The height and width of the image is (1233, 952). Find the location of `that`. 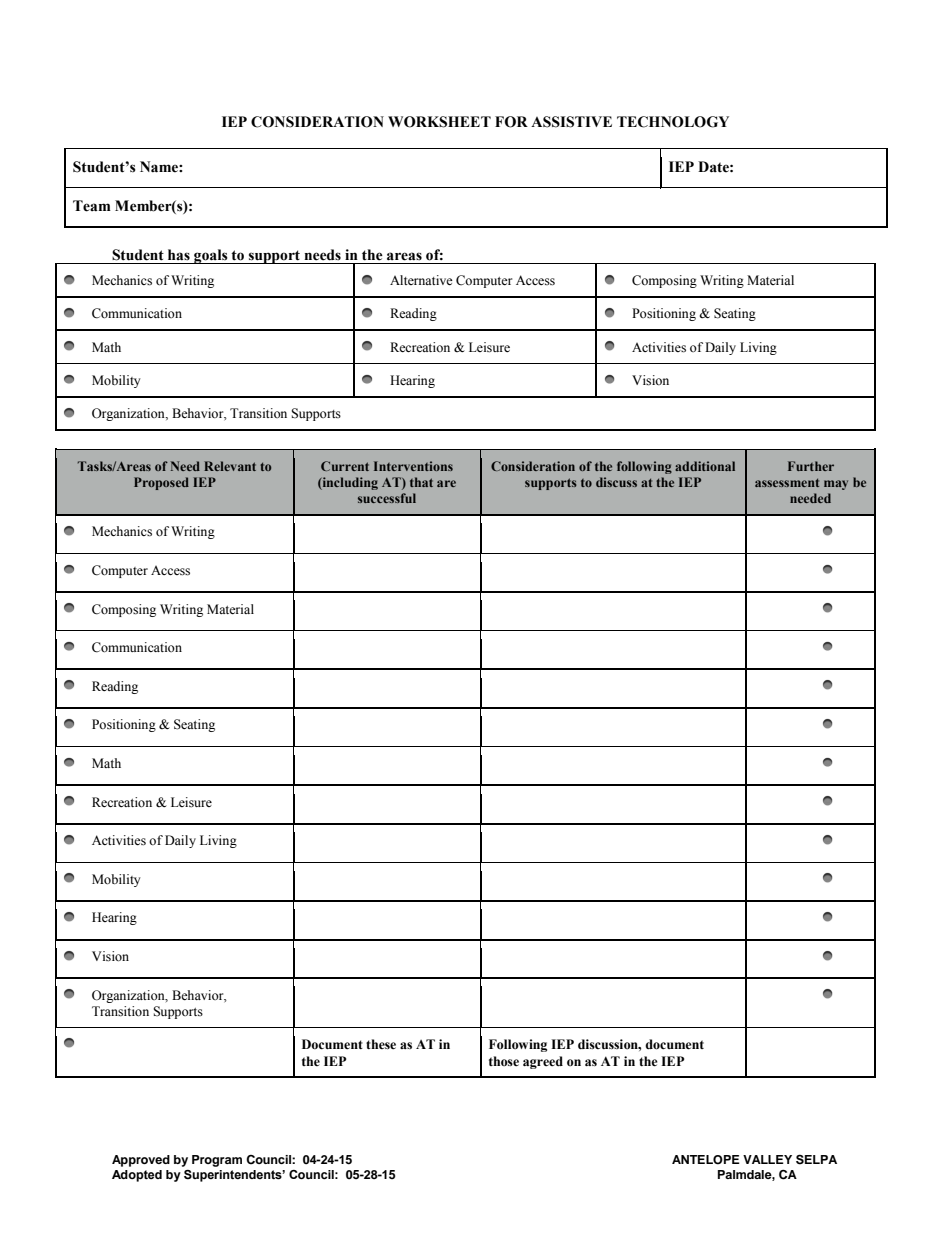

that is located at coordinates (421, 482).
